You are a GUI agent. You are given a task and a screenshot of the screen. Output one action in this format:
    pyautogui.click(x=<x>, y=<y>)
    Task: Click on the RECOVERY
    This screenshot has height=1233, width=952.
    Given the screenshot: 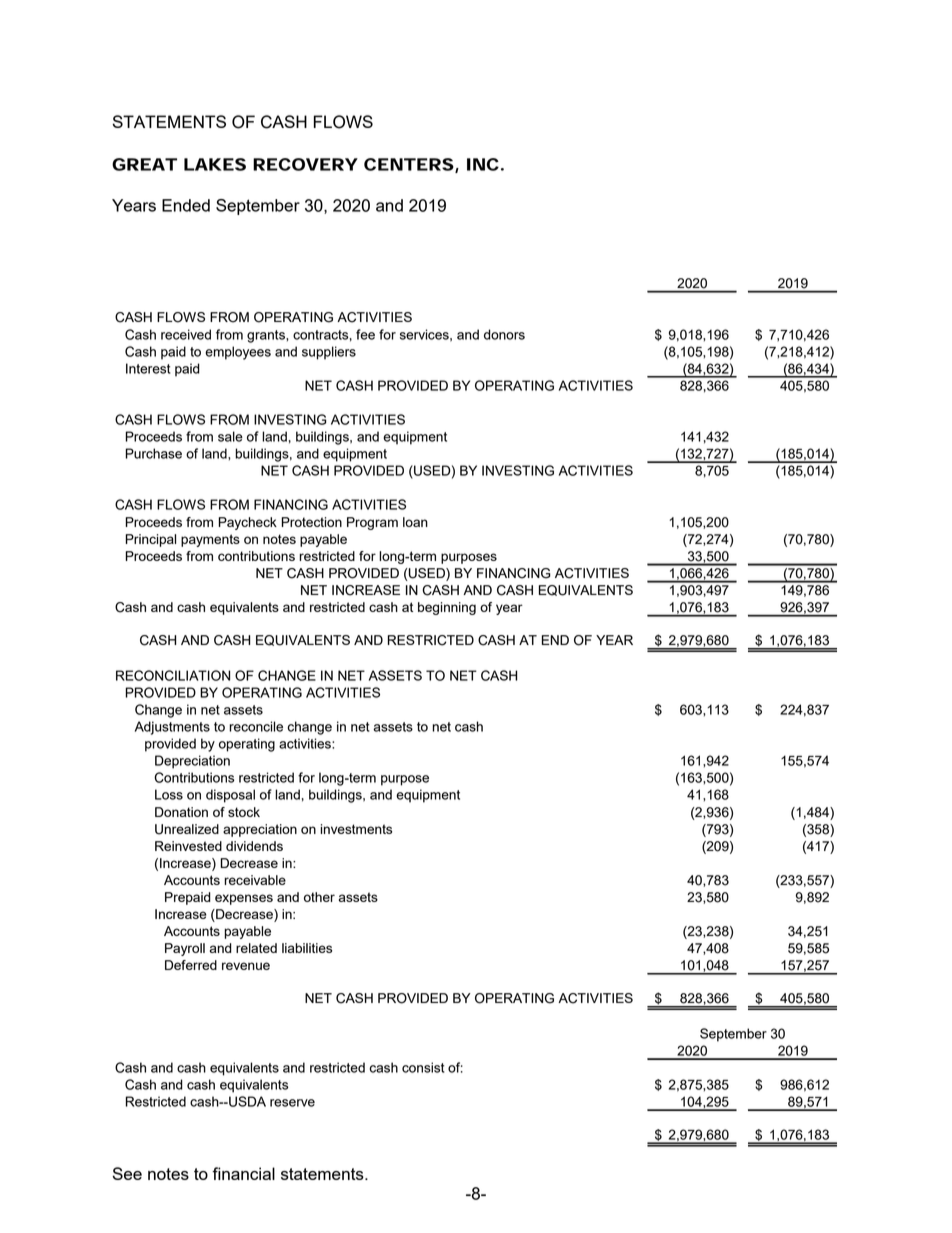 What is the action you would take?
    pyautogui.click(x=305, y=164)
